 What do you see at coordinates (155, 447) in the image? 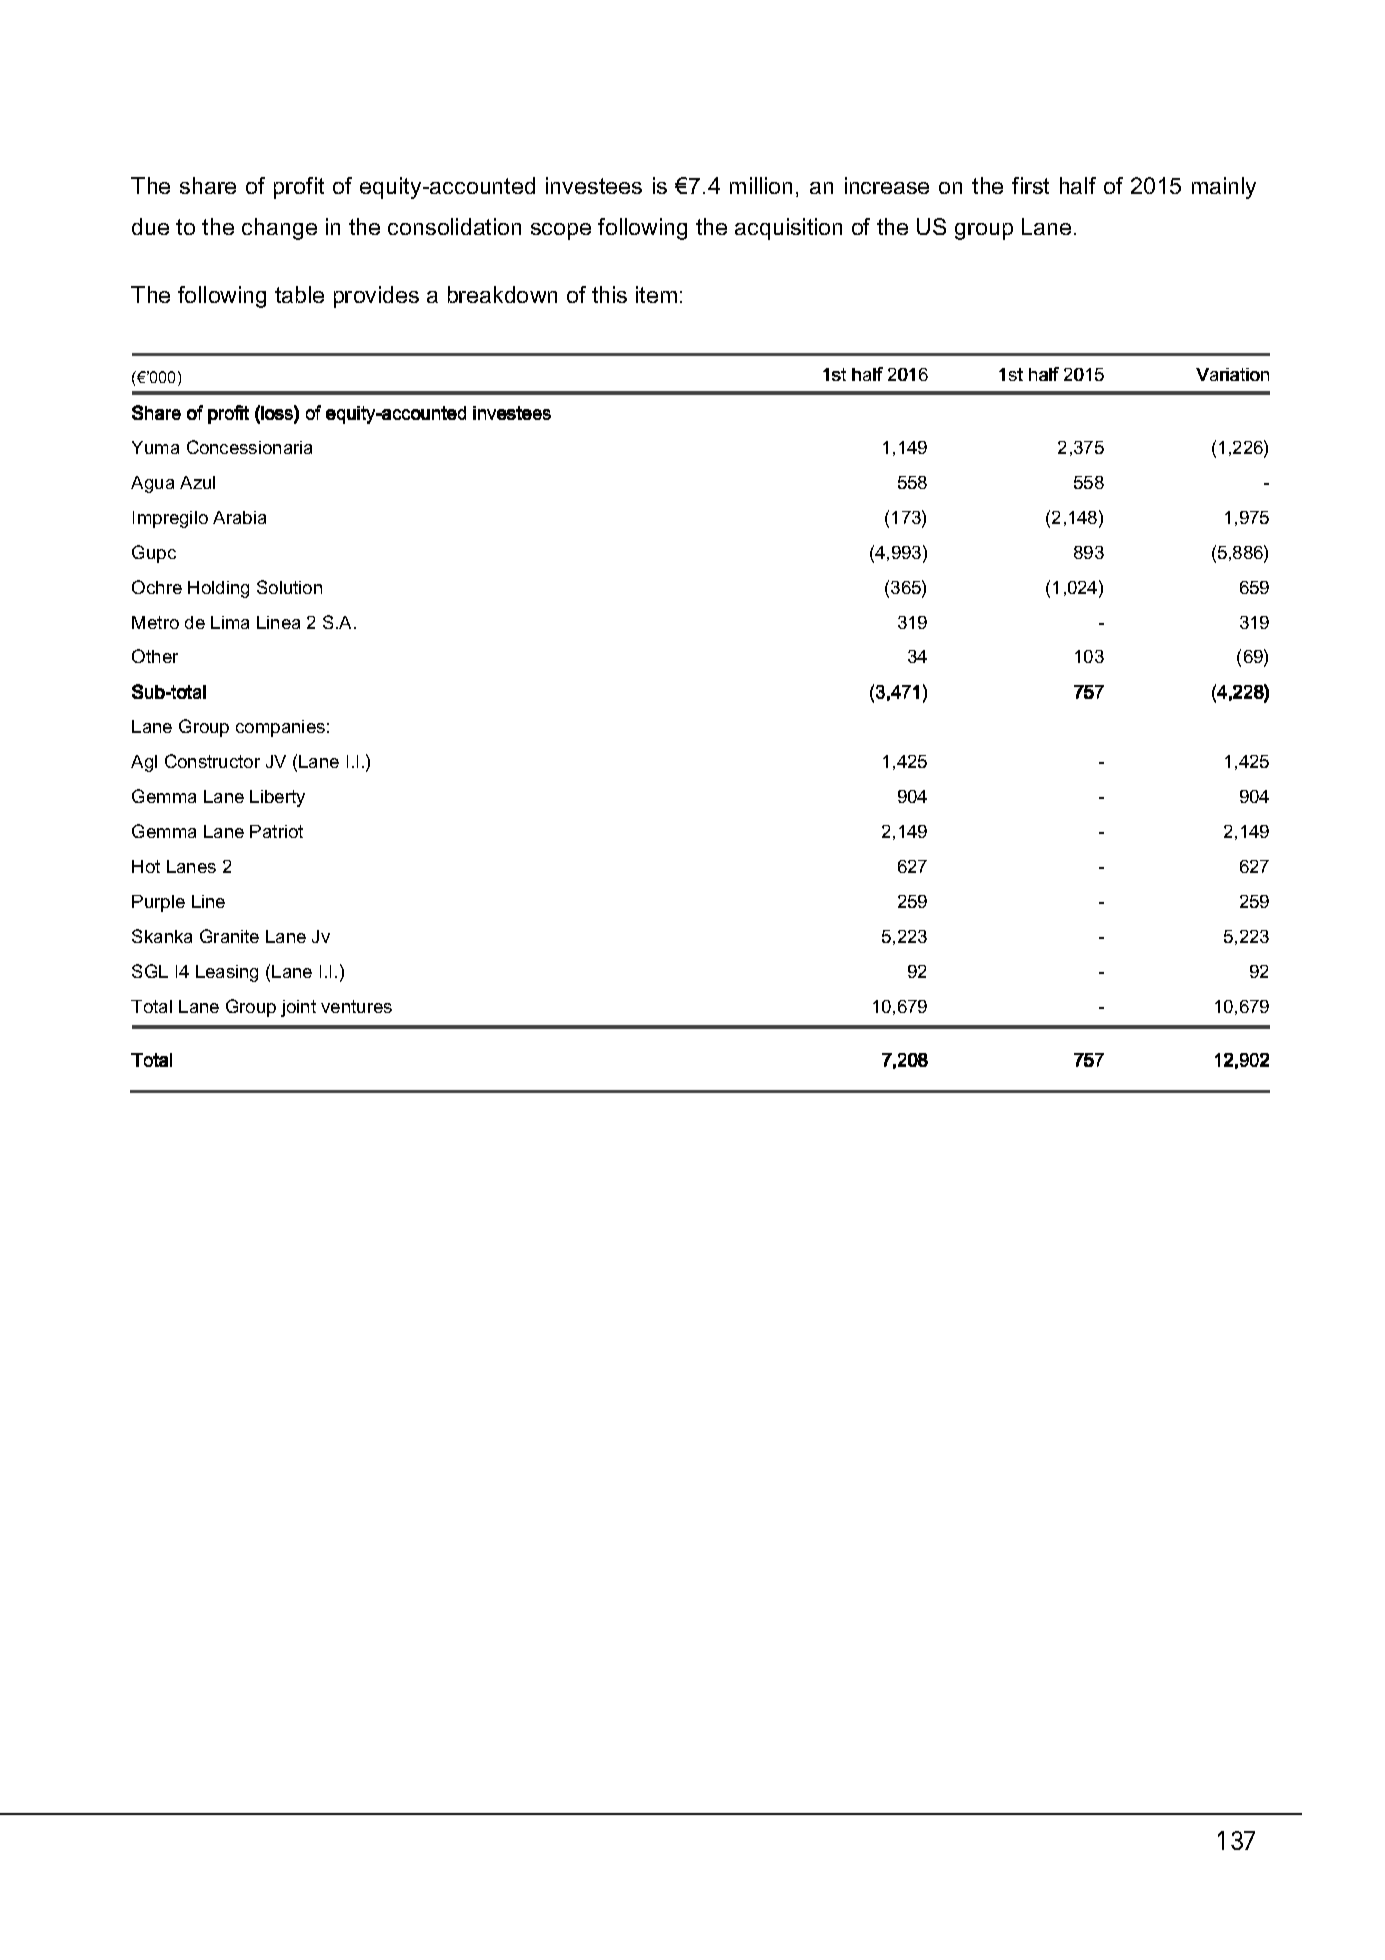
I see `Yuma` at bounding box center [155, 447].
